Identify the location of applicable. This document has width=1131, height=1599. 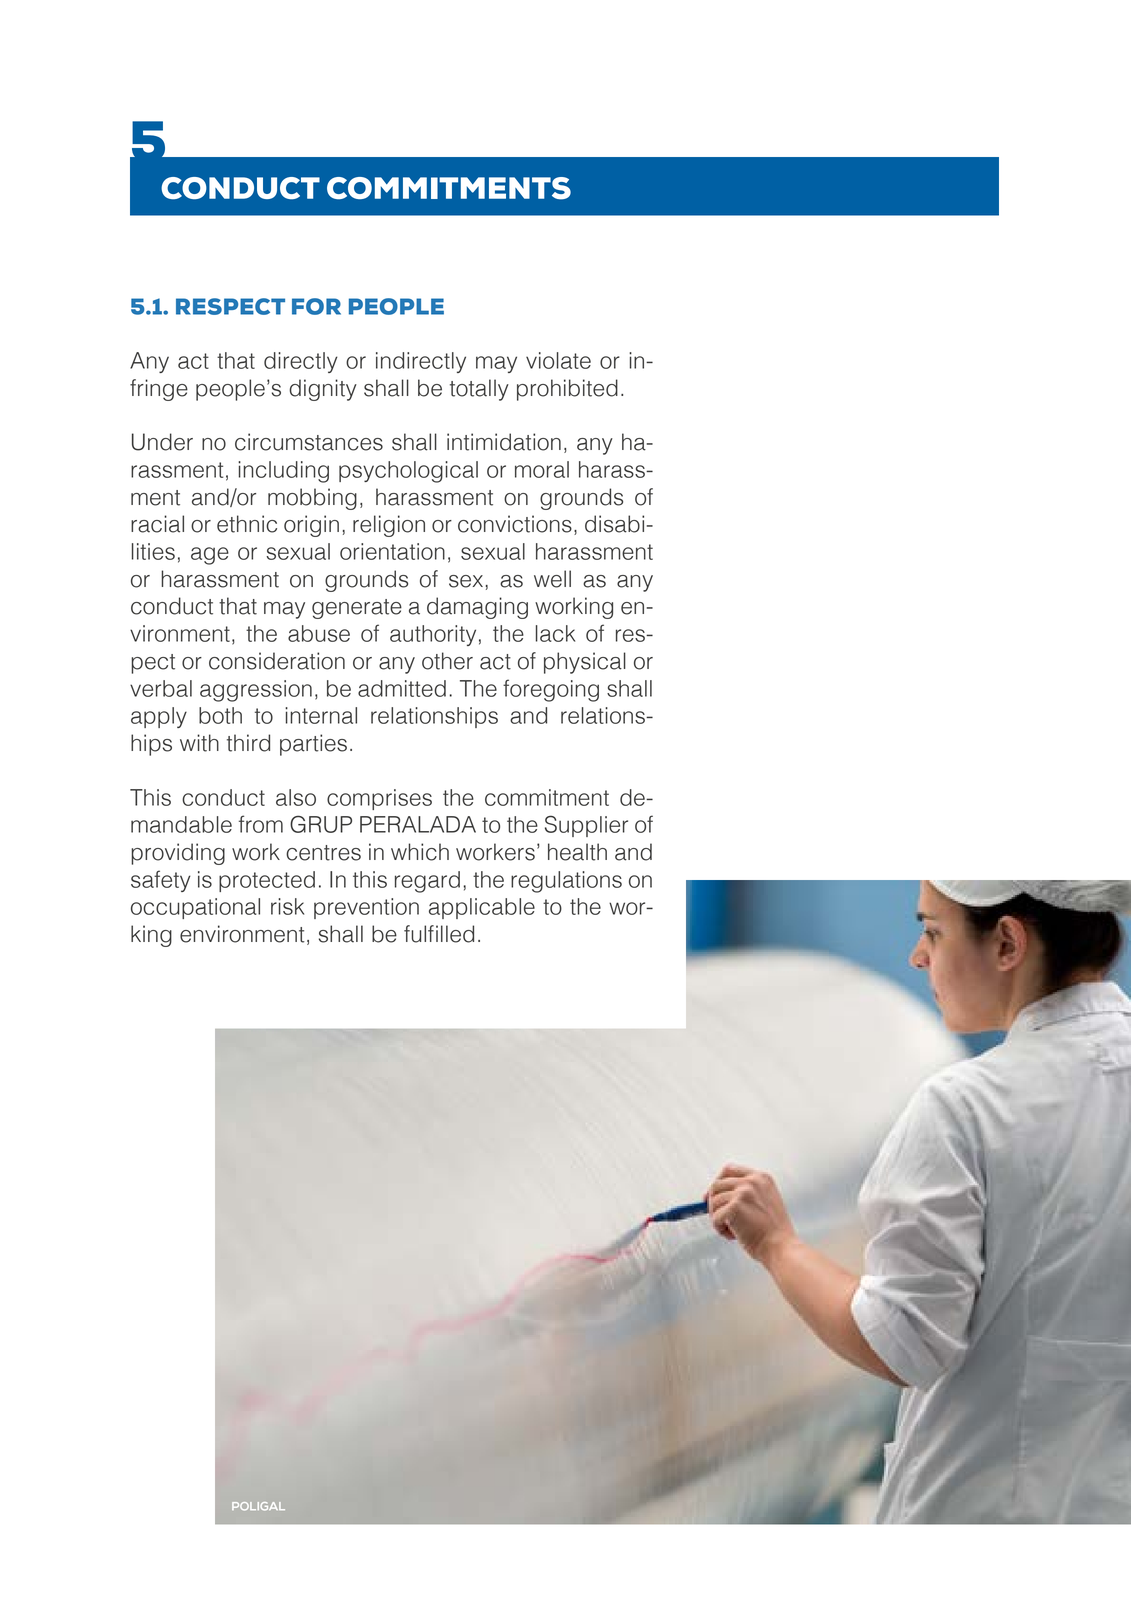
(482, 908).
